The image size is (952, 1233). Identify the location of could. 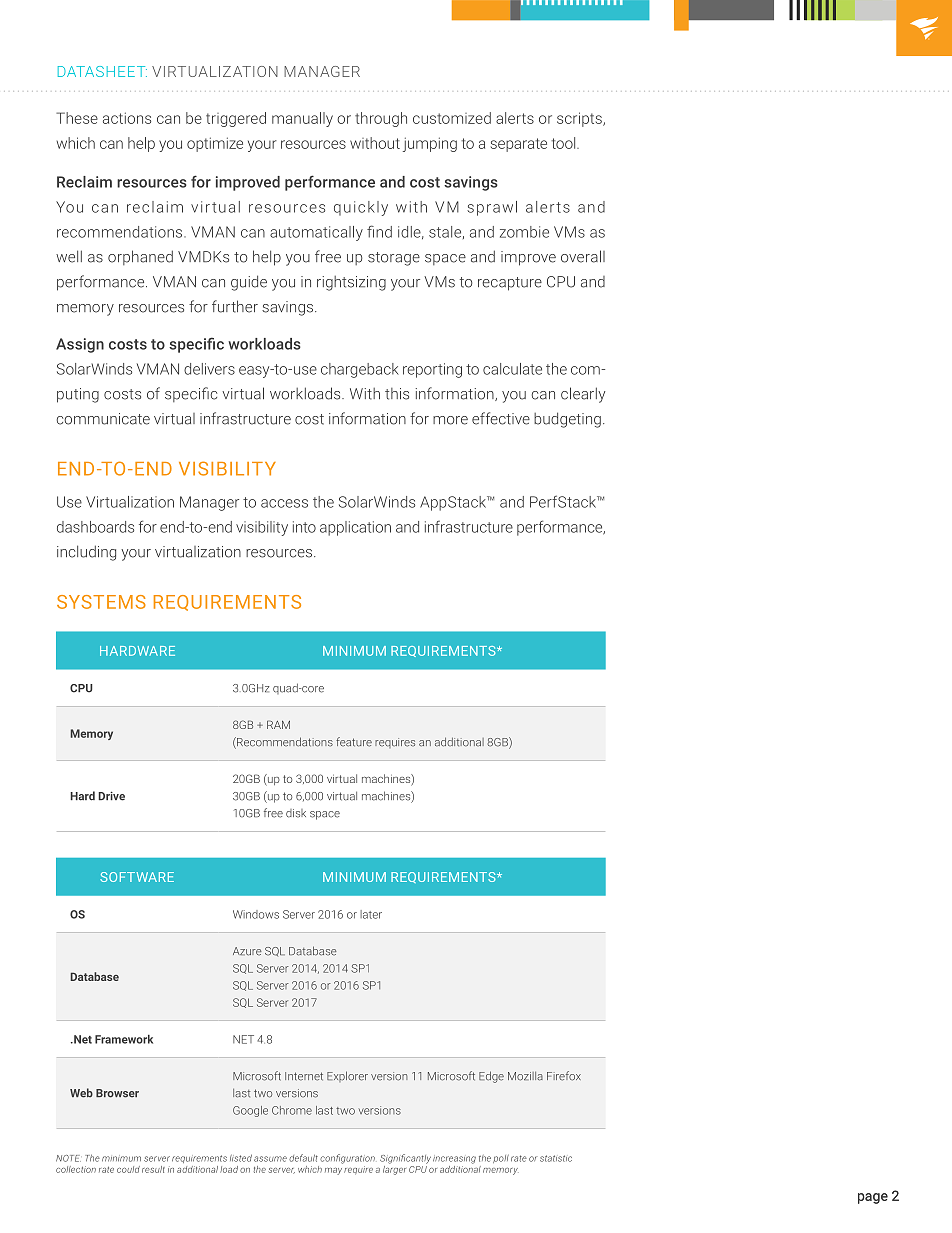
(128, 1169).
